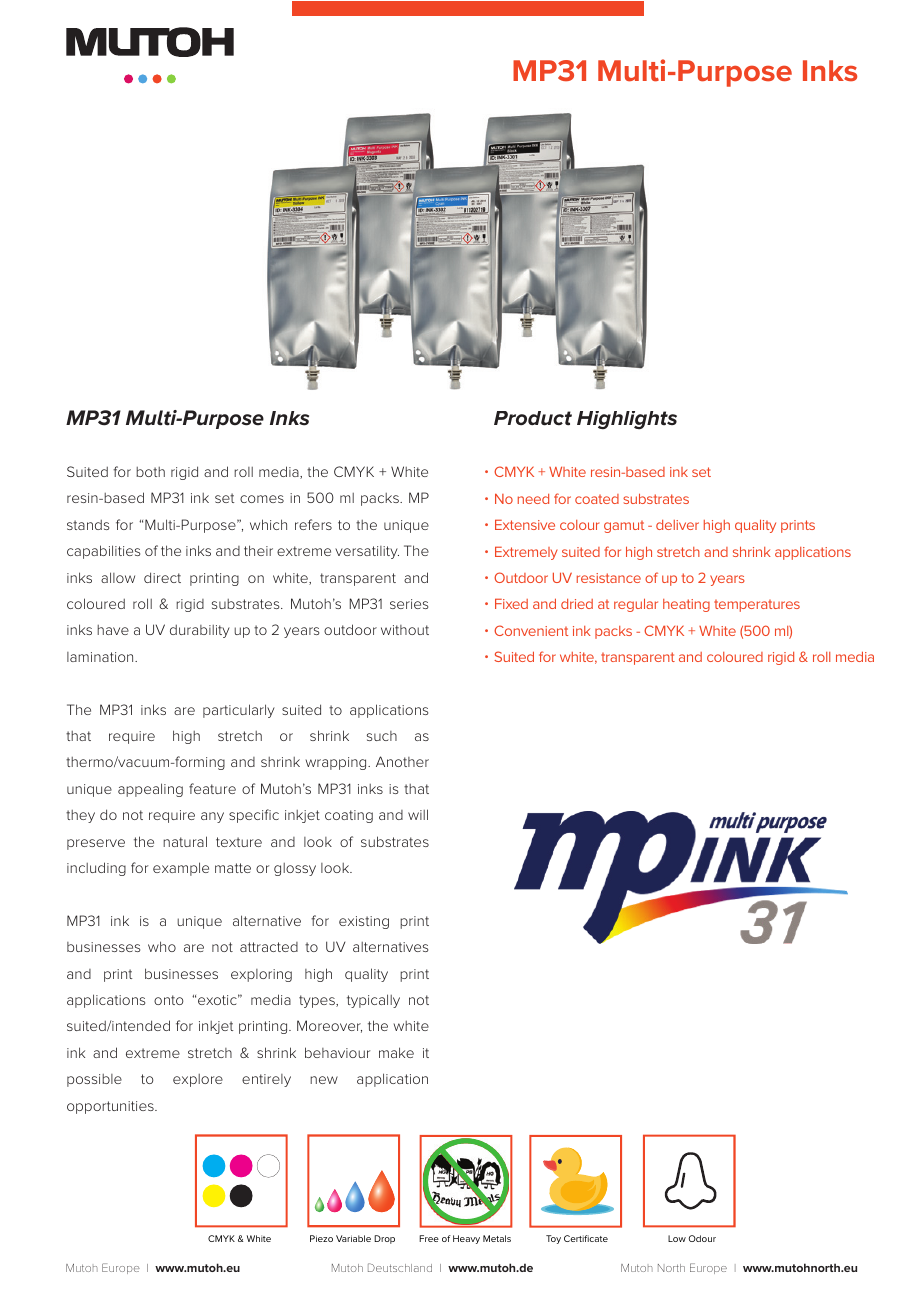  I want to click on heating, so click(686, 605).
